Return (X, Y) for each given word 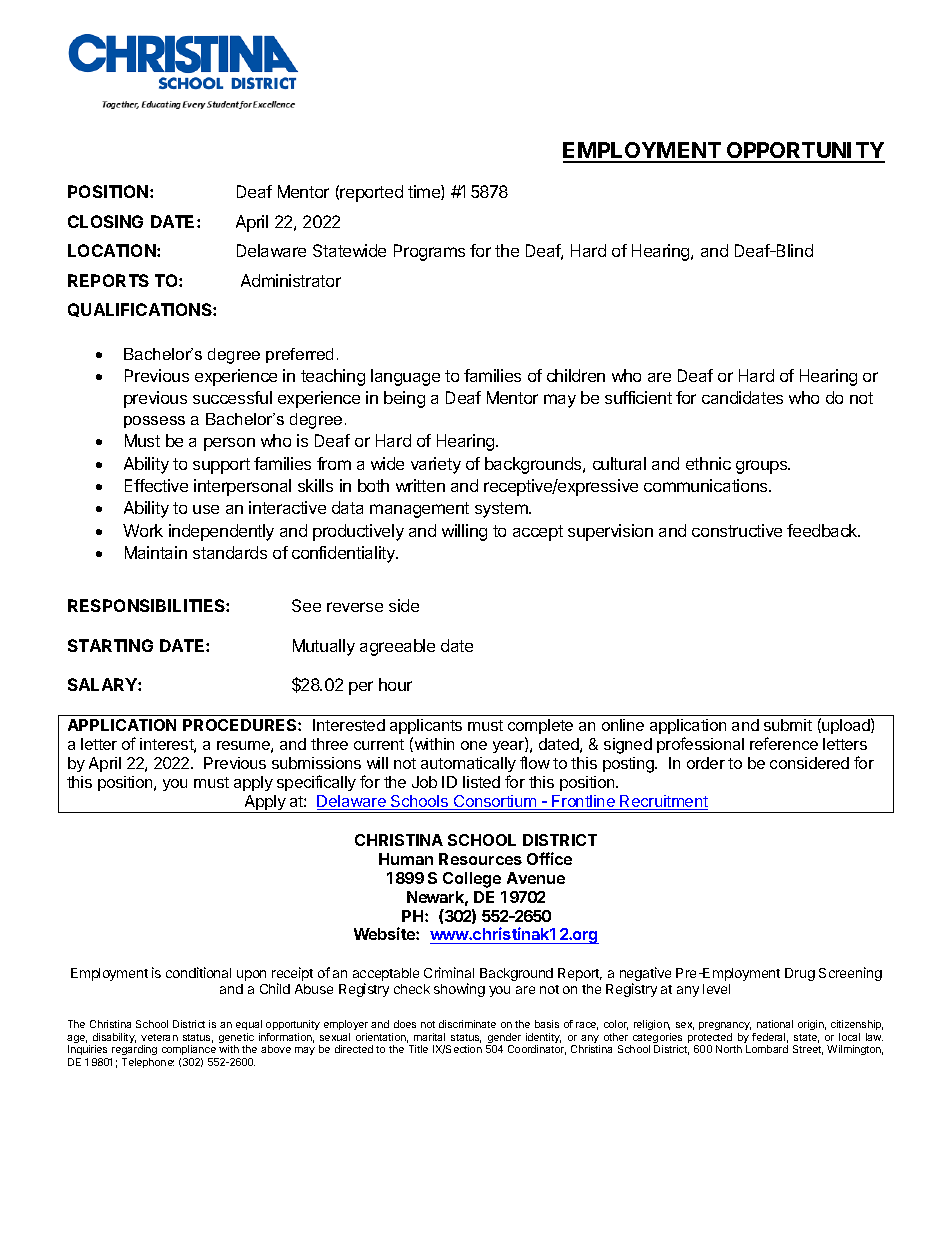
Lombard (767, 1049)
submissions (316, 763)
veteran (159, 1037)
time (425, 192)
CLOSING (105, 221)
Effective (156, 485)
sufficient (638, 397)
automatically (468, 764)
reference (784, 743)
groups (763, 467)
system (502, 510)
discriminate (467, 1024)
